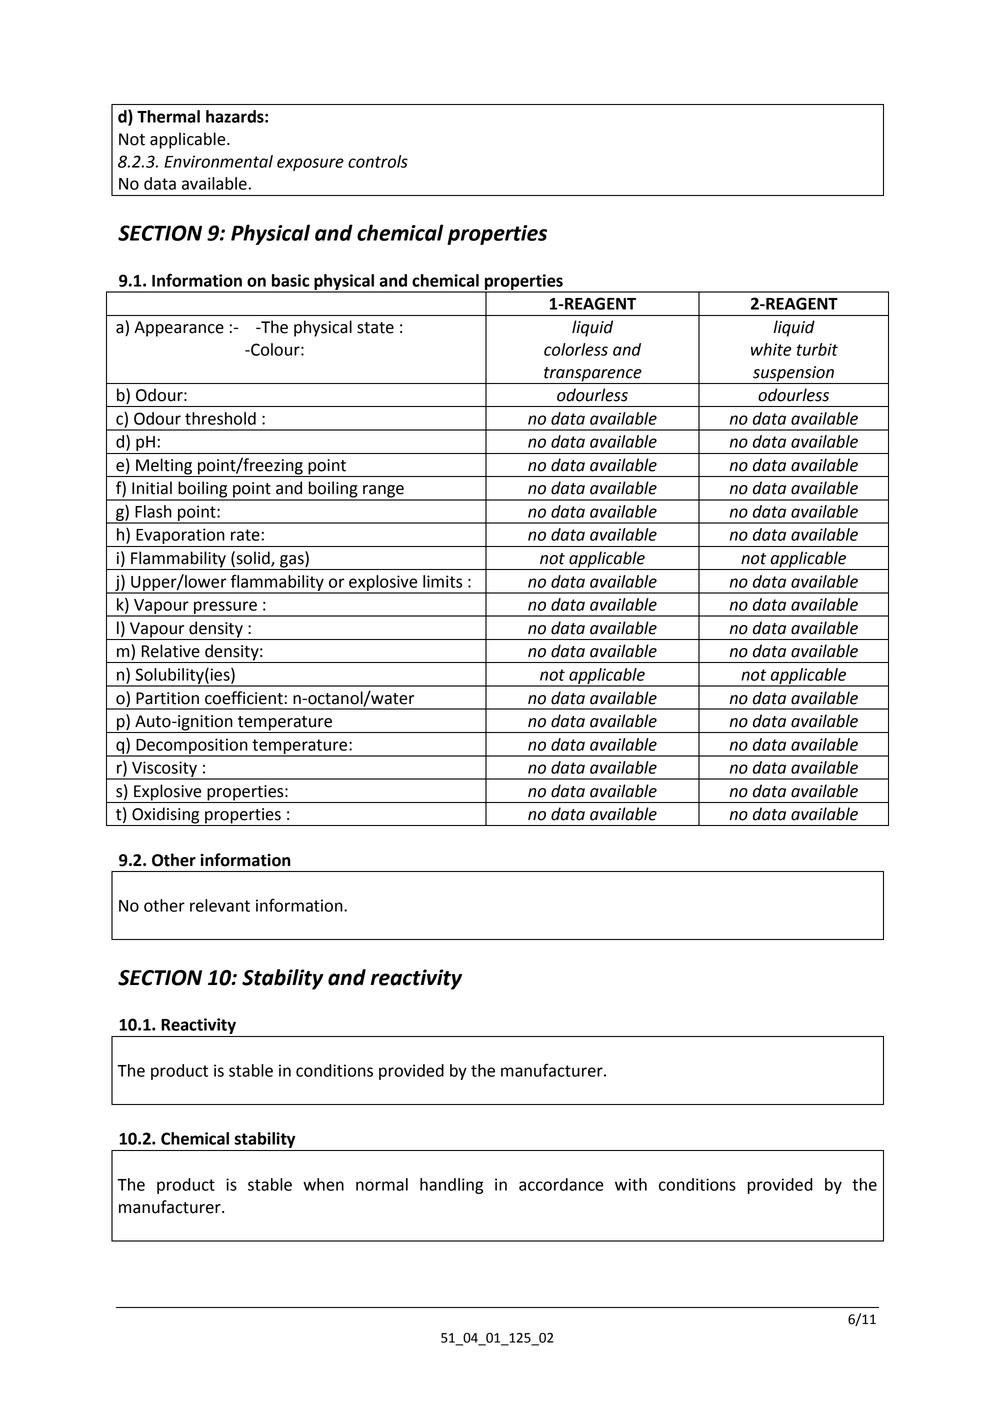  Describe the element at coordinates (218, 161) in the screenshot. I see `Environmental` at that location.
